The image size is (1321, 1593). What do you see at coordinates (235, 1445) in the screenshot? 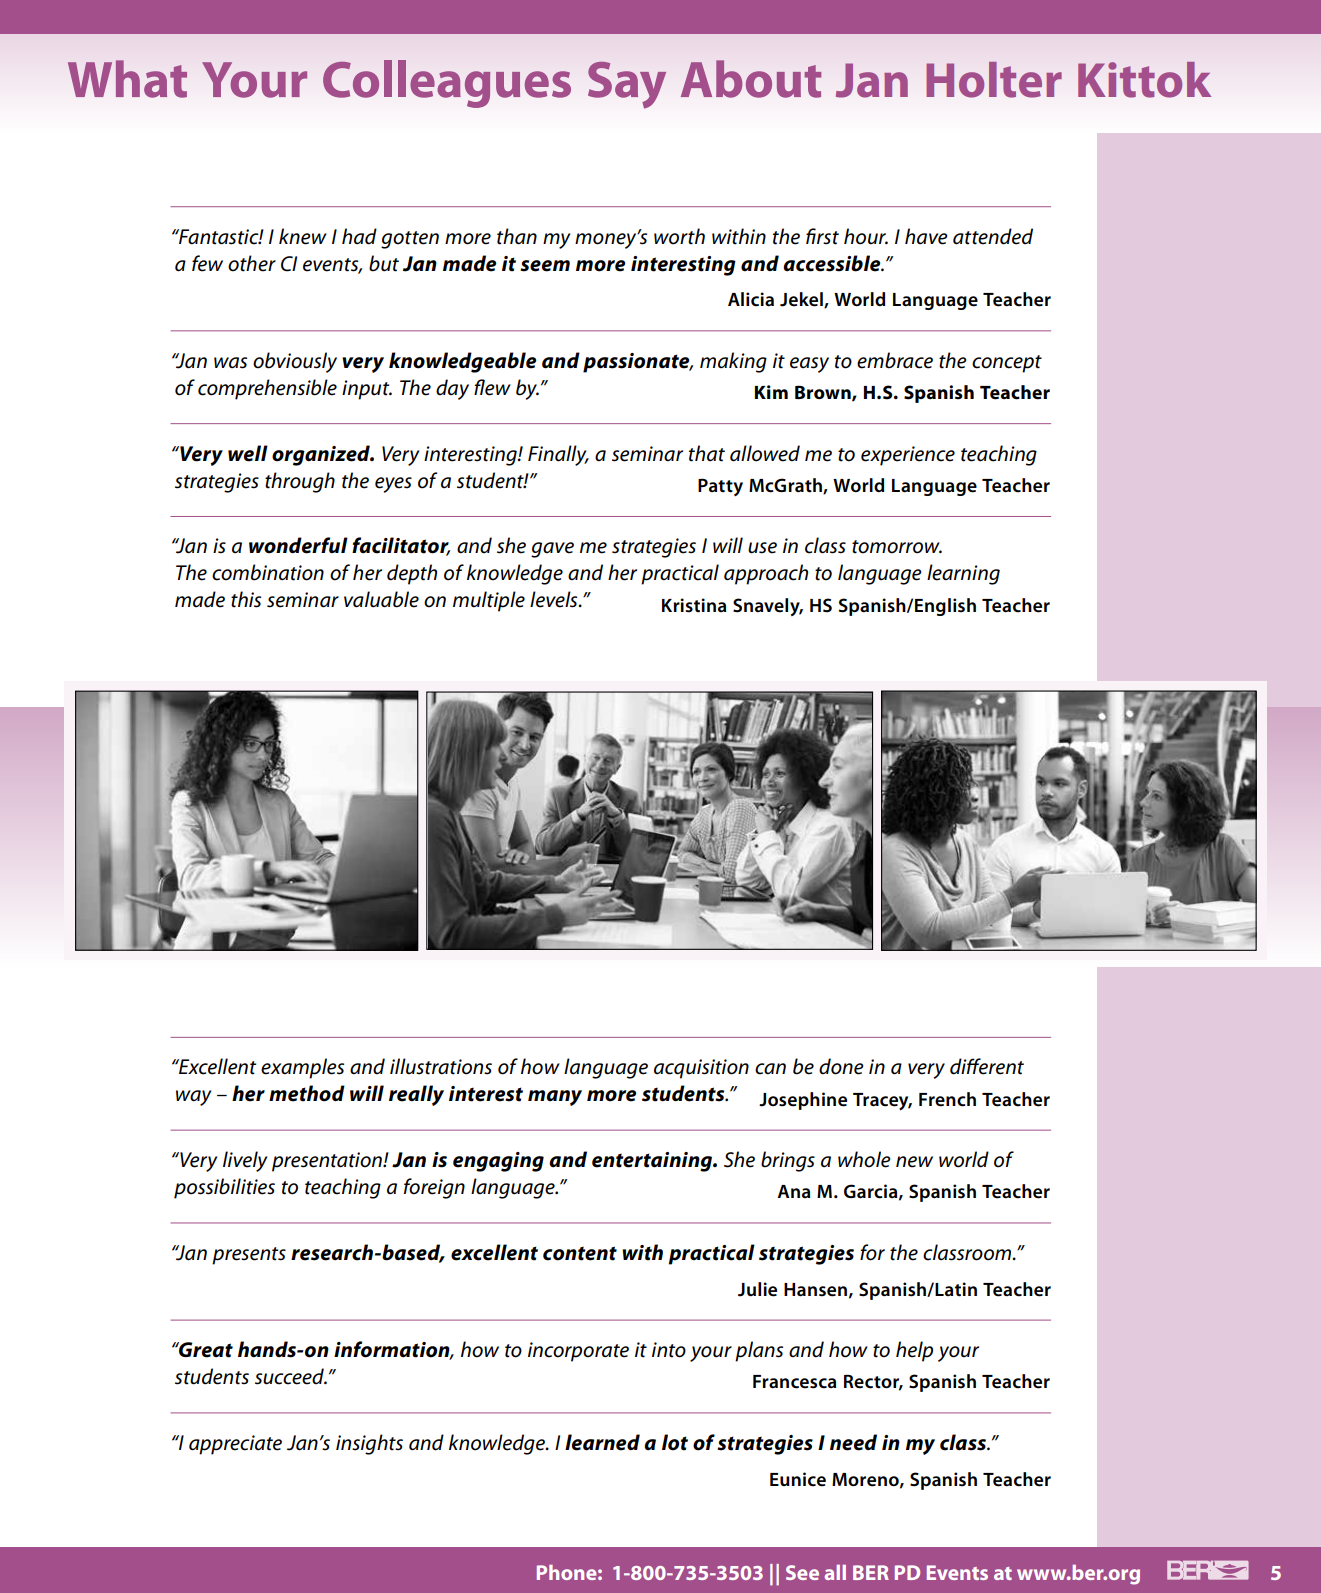
I see `appreciate` at bounding box center [235, 1445].
